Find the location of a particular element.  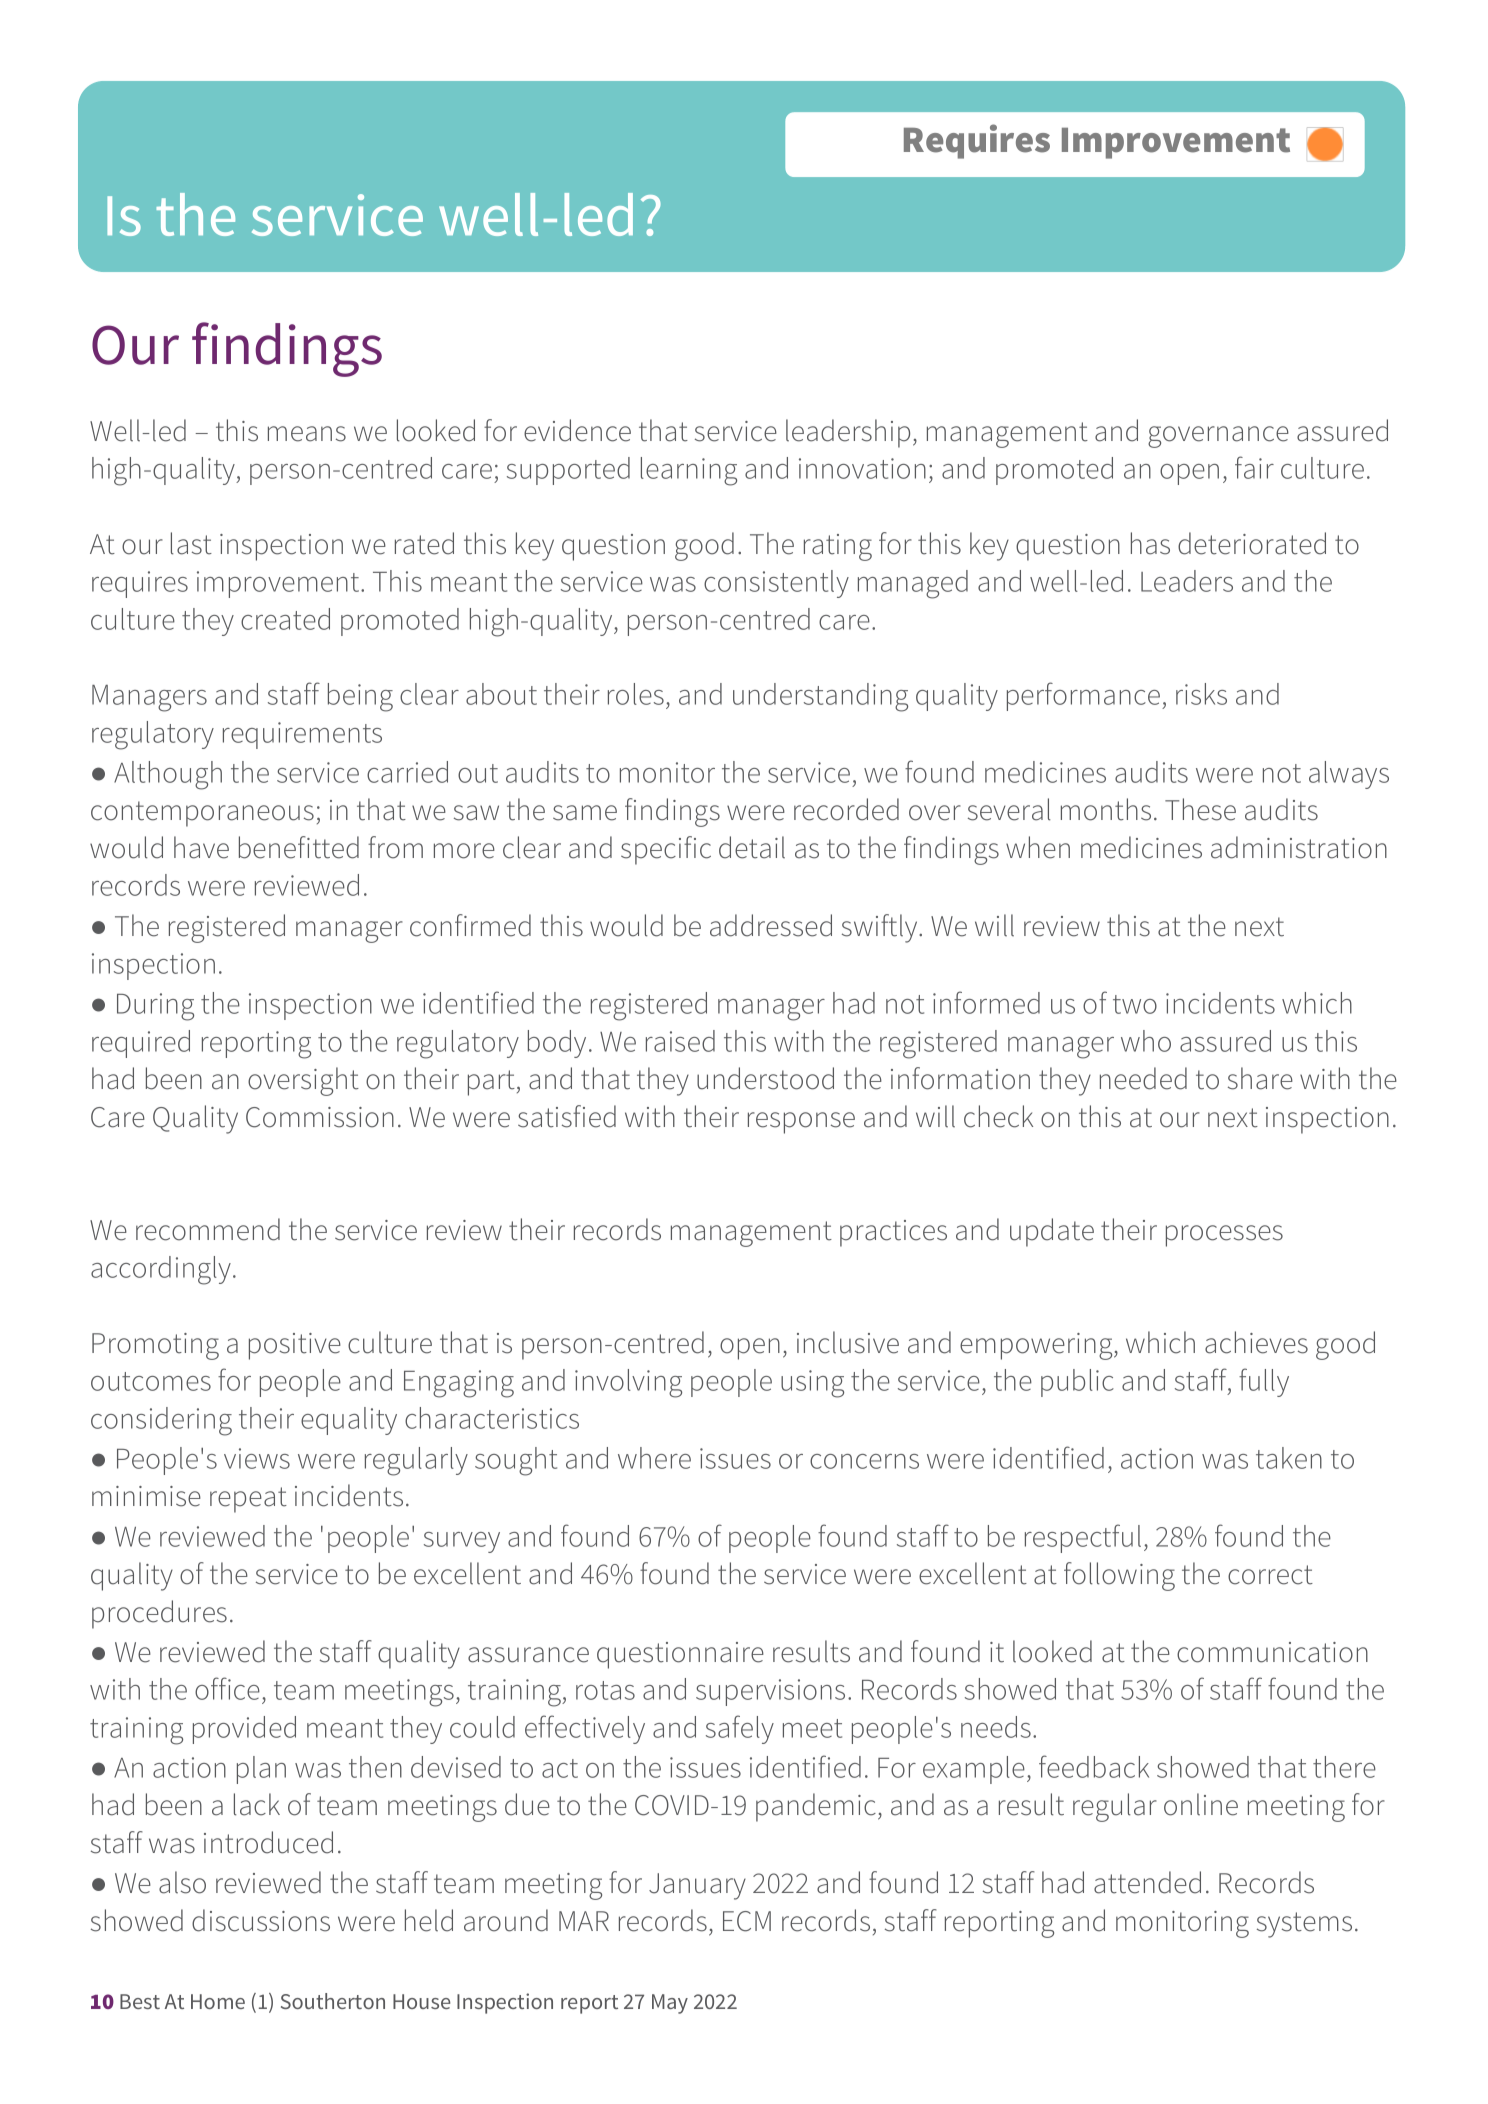

practices is located at coordinates (893, 1233).
